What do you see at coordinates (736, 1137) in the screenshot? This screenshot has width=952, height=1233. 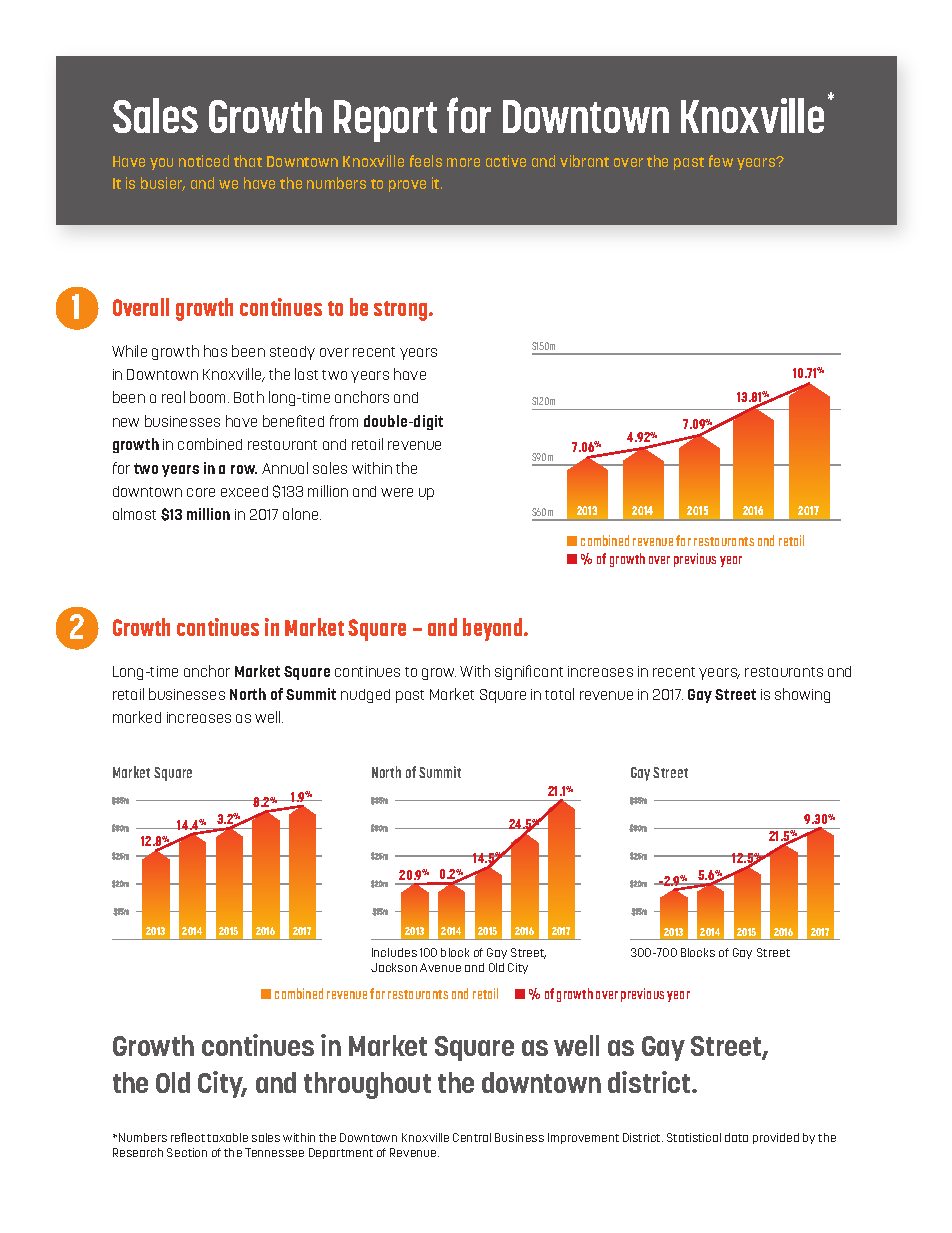 I see `data` at bounding box center [736, 1137].
